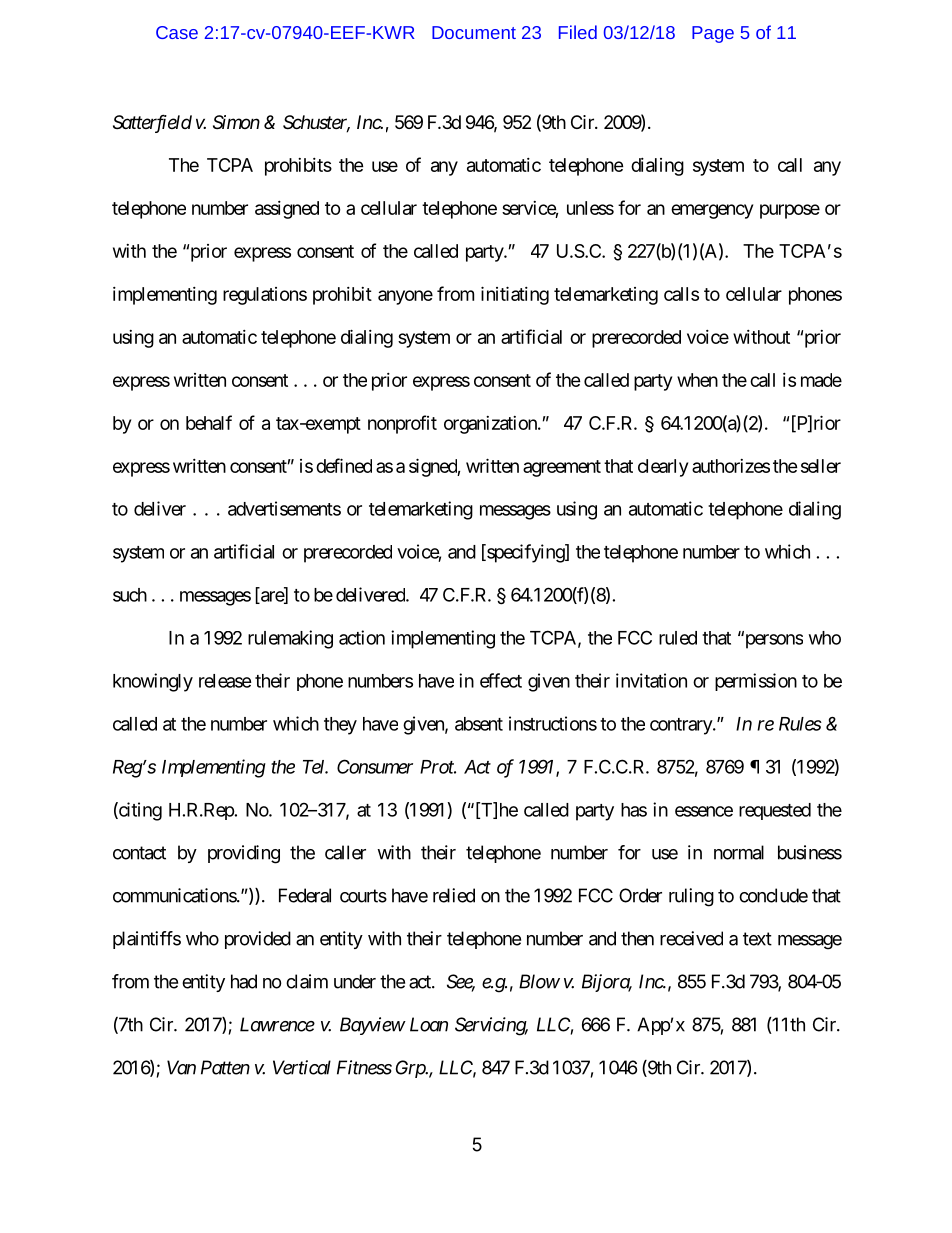 The height and width of the page is (1233, 952). I want to click on Case, so click(177, 32).
